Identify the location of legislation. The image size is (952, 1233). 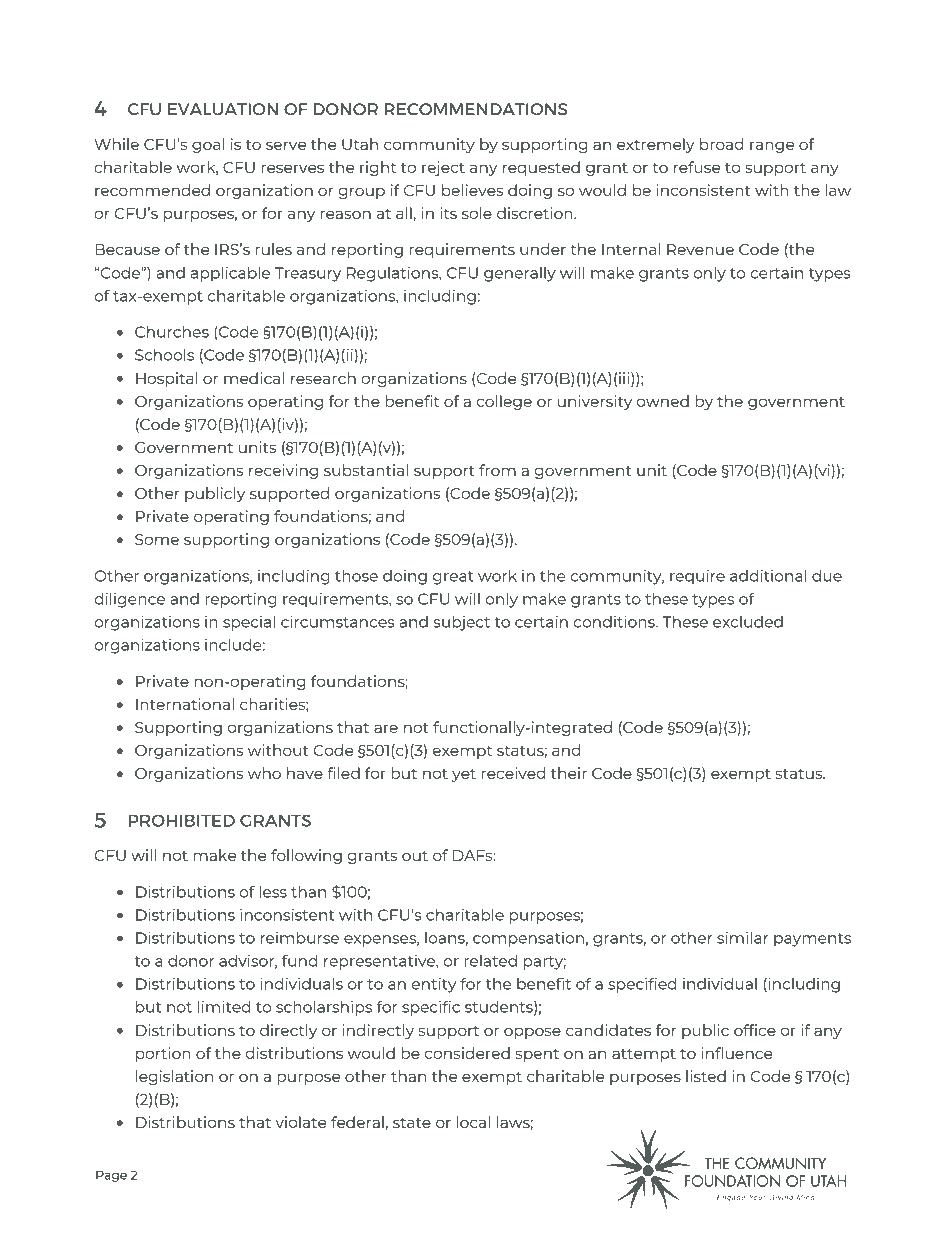
(174, 1077).
